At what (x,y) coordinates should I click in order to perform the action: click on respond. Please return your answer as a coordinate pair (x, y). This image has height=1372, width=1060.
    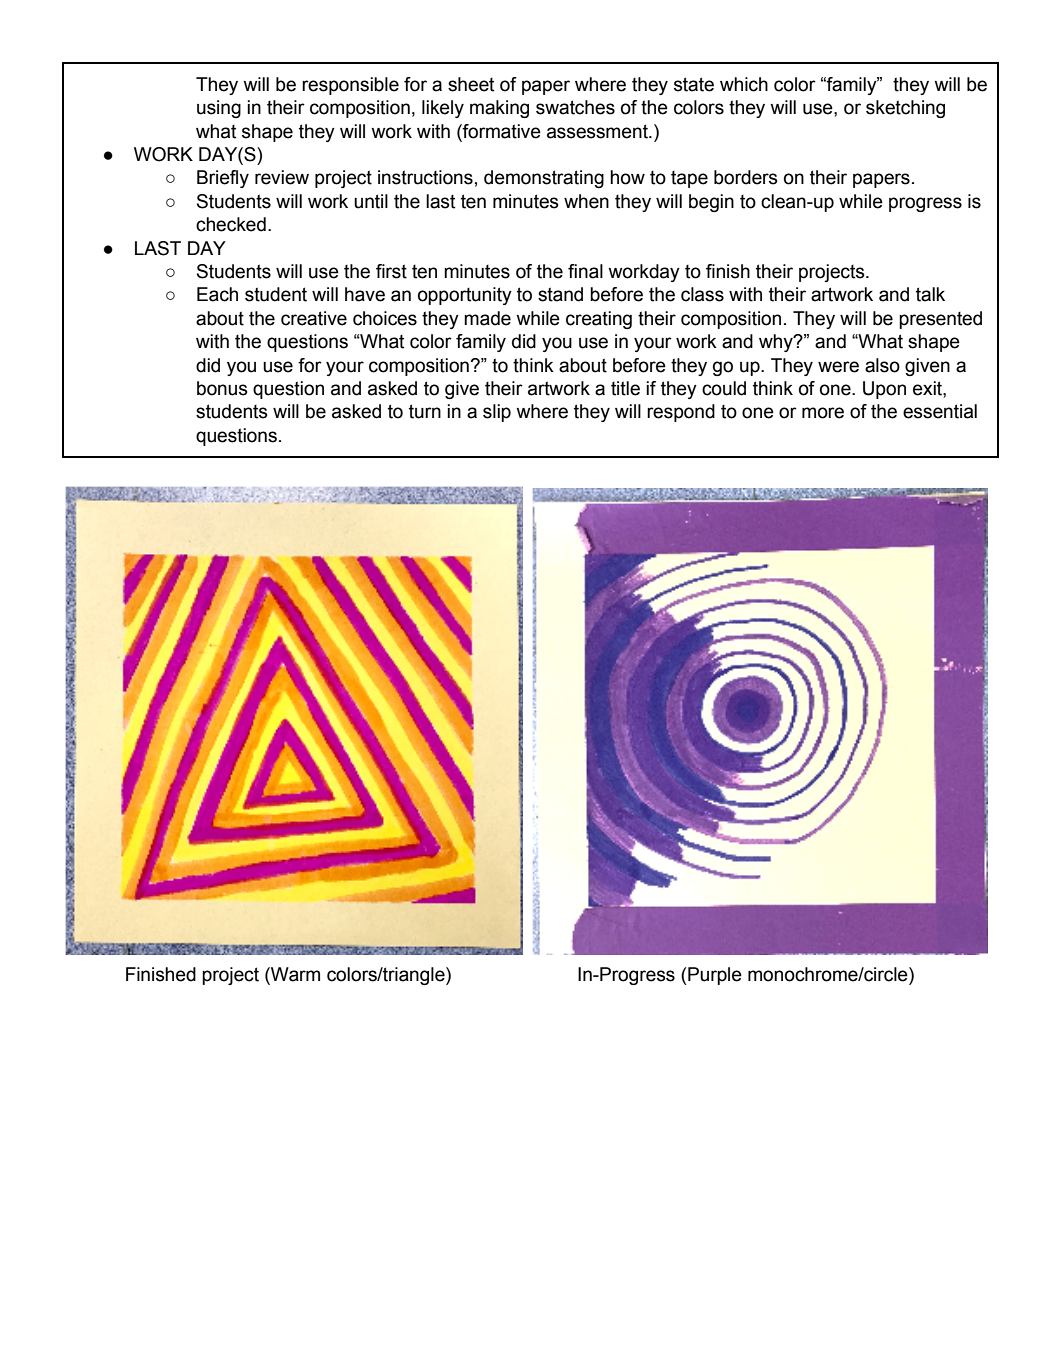
    Looking at the image, I should click on (681, 413).
